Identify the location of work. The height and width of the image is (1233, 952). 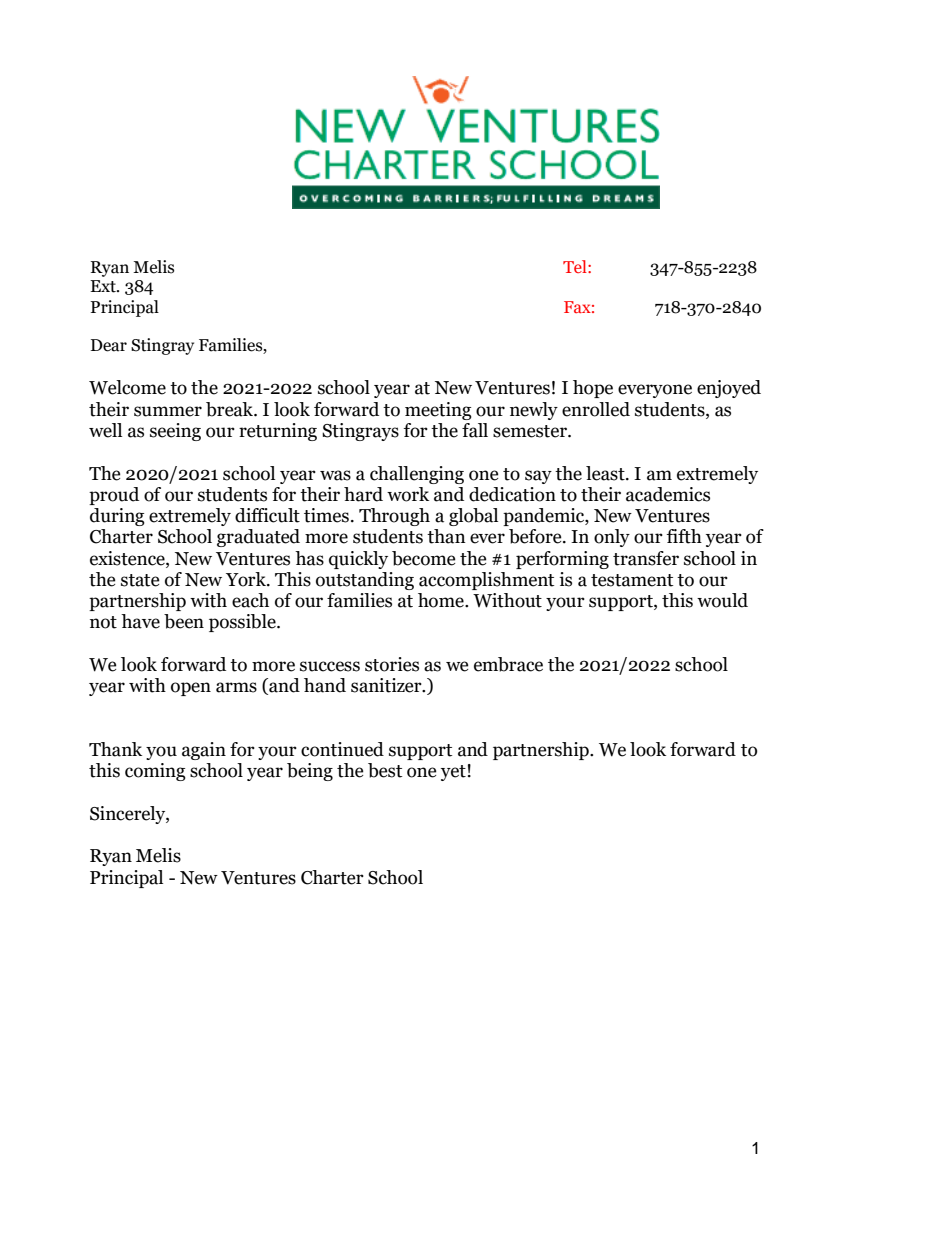
(408, 494).
